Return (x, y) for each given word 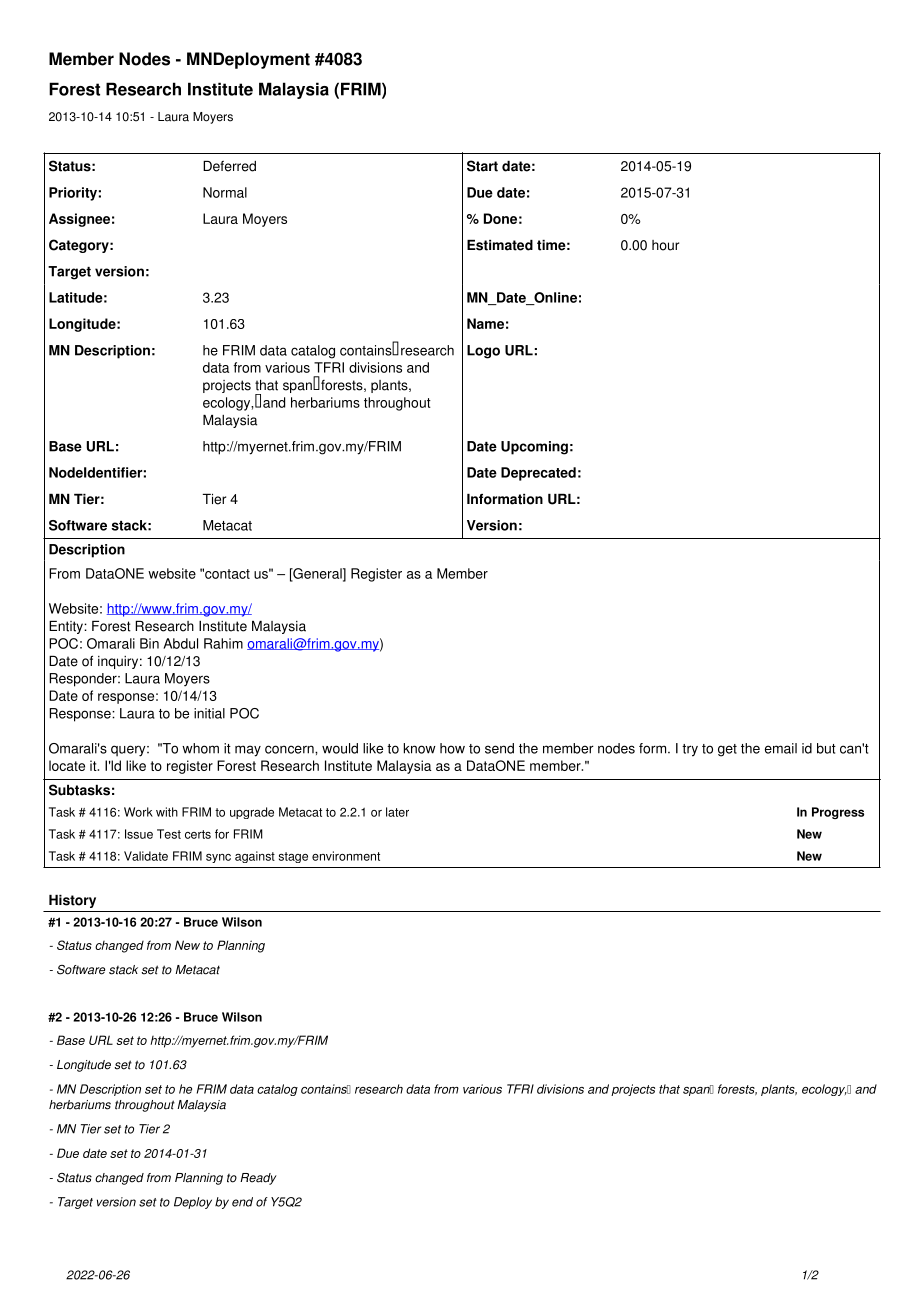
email (781, 748)
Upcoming (534, 448)
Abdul (180, 643)
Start (482, 166)
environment (346, 856)
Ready (258, 1179)
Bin (149, 643)
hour (665, 245)
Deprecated (538, 474)
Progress (838, 813)
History (72, 901)
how (452, 748)
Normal (225, 192)
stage (293, 857)
